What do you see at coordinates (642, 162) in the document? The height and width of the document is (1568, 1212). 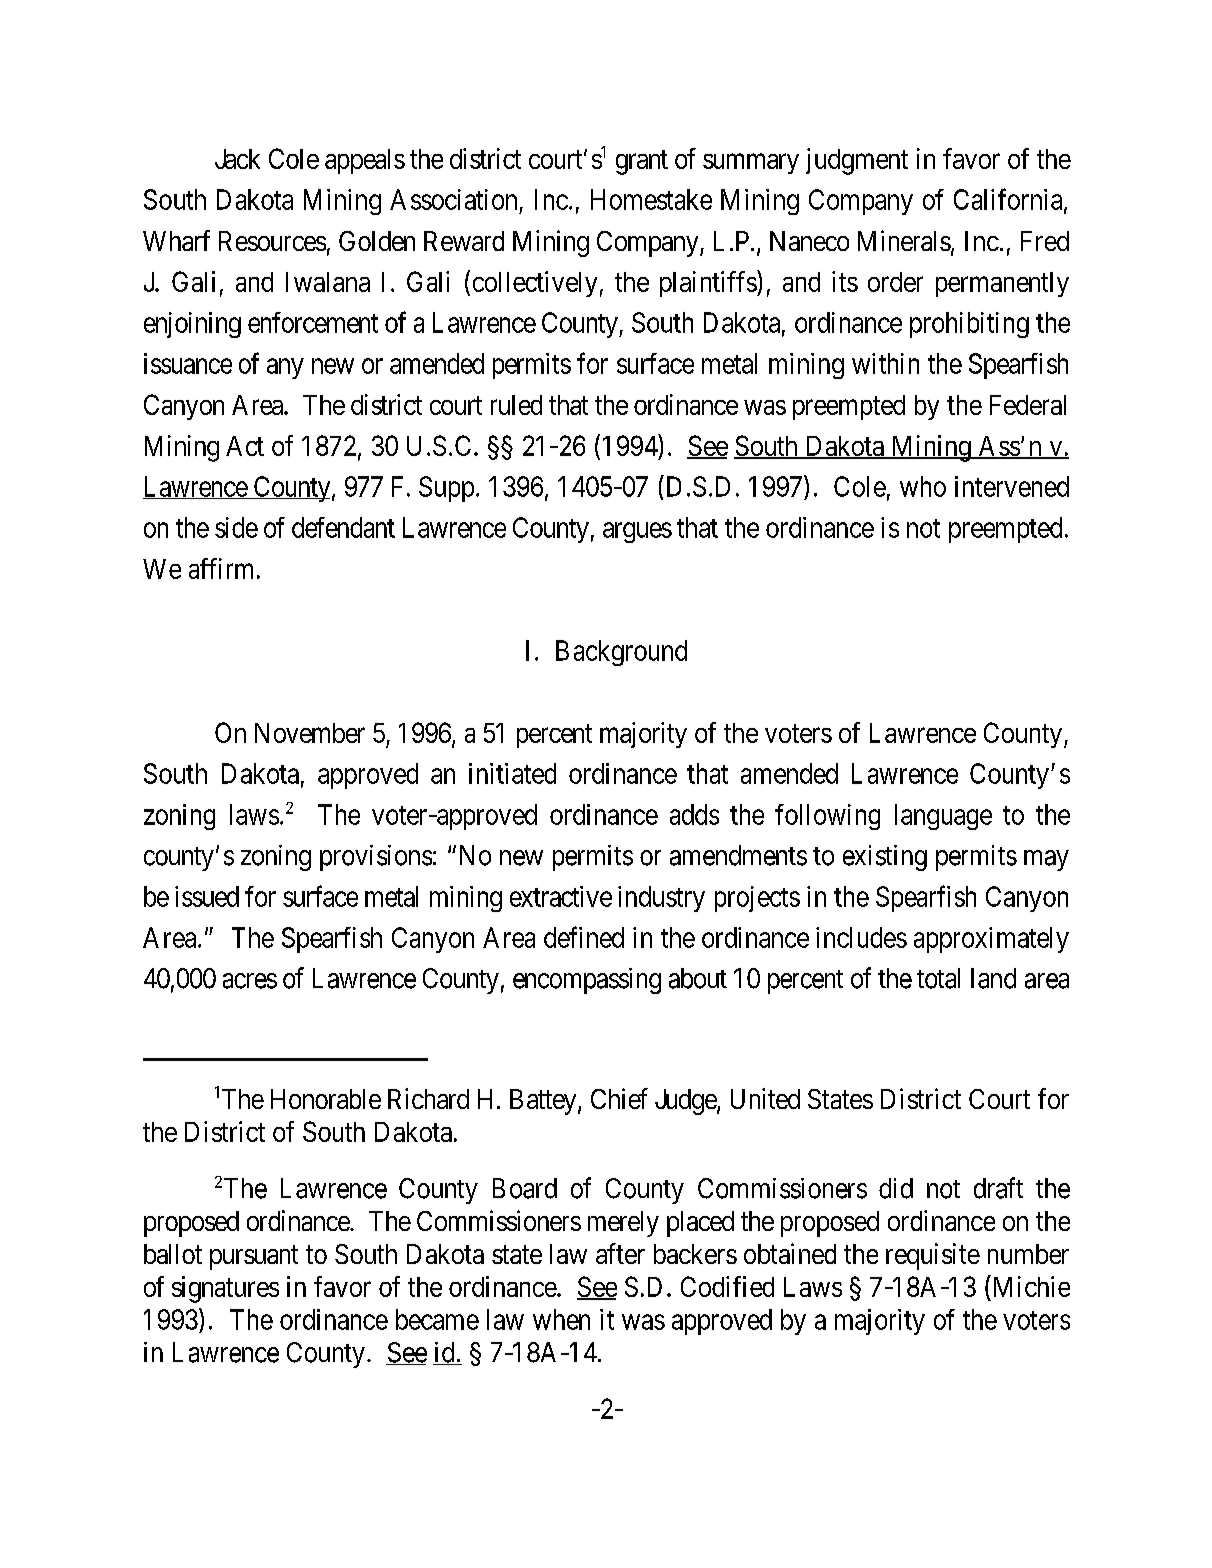 I see `grant` at bounding box center [642, 162].
